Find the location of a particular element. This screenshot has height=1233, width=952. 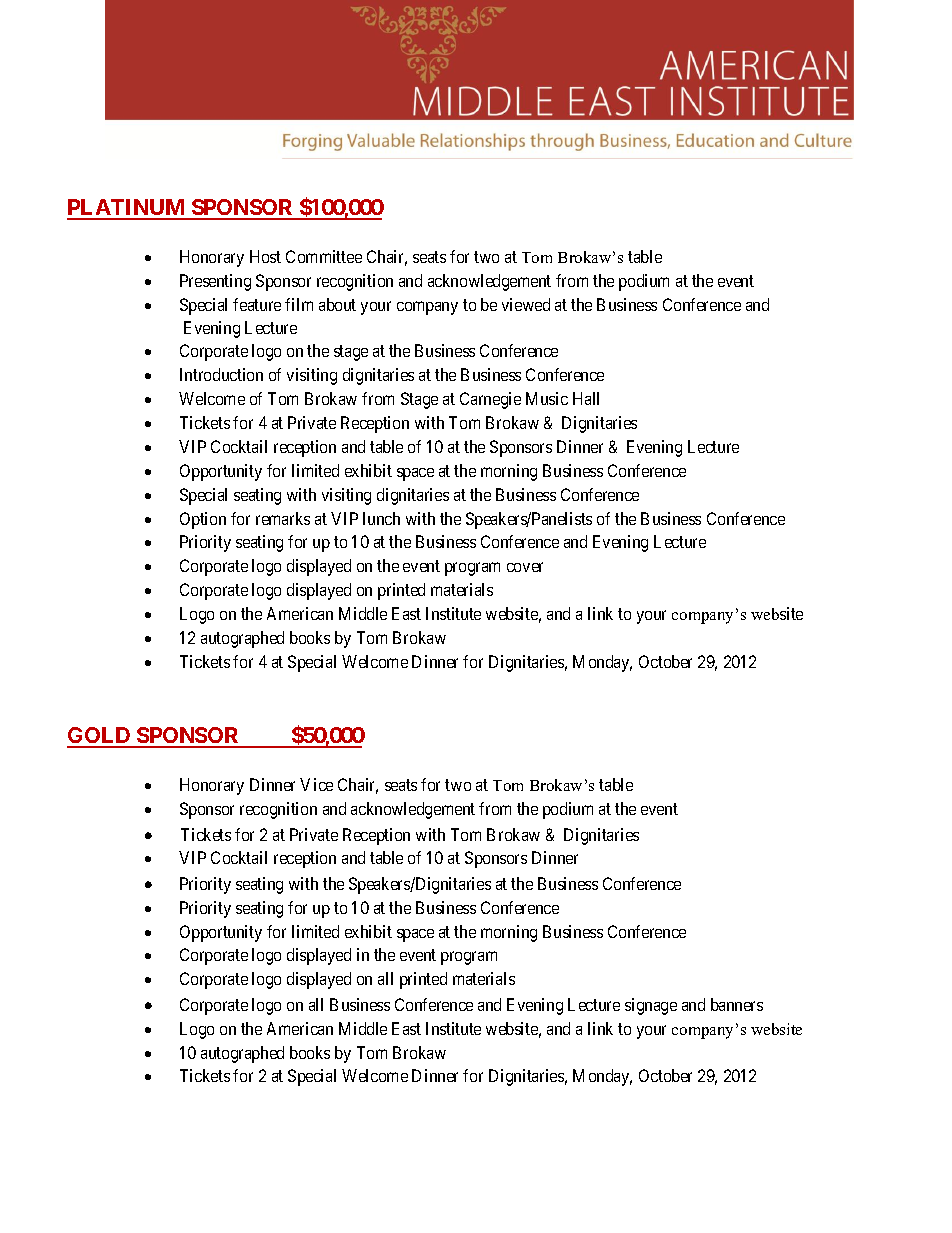

remarks is located at coordinates (283, 518).
